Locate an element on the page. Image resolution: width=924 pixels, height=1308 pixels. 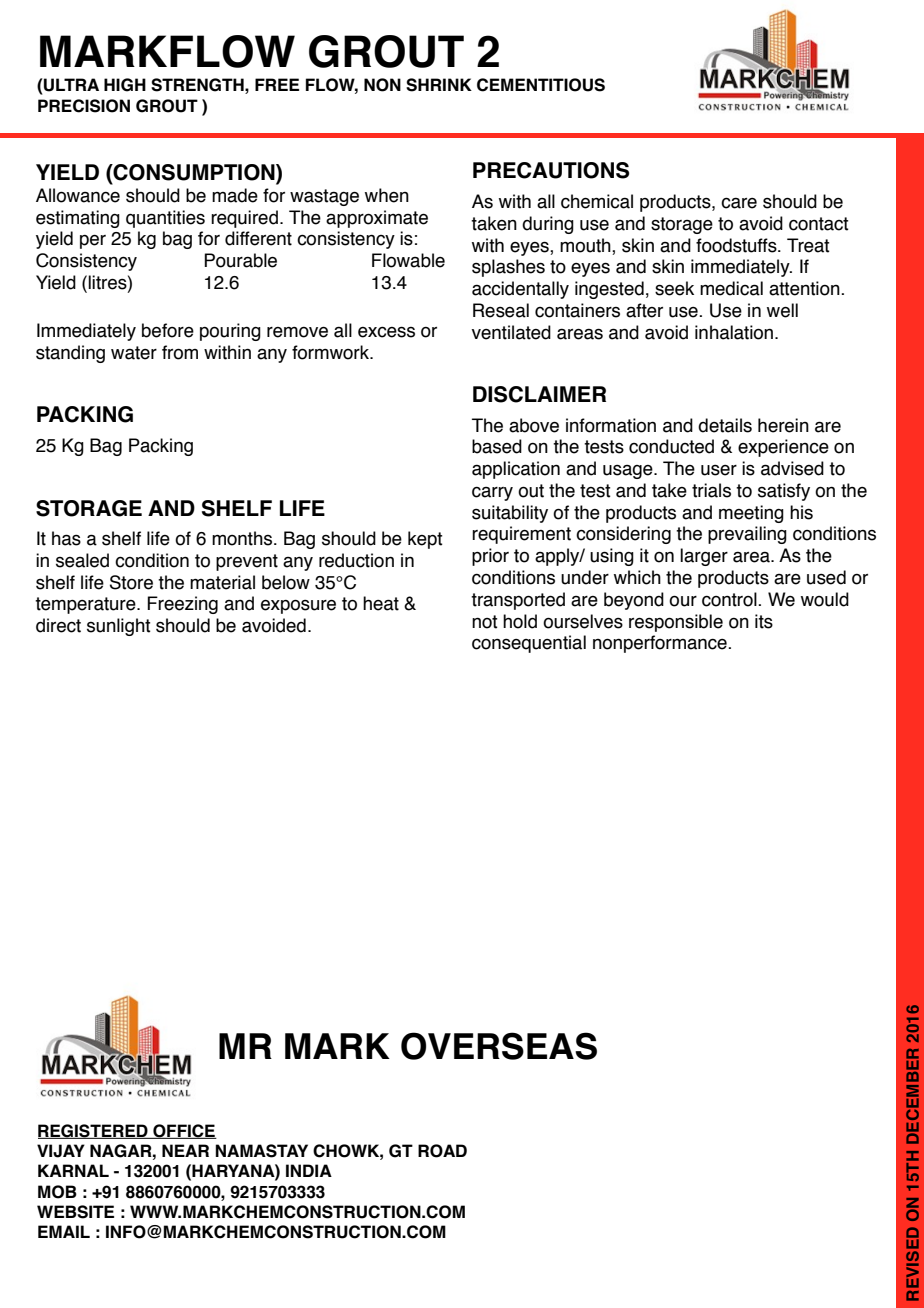
kept is located at coordinates (425, 540).
